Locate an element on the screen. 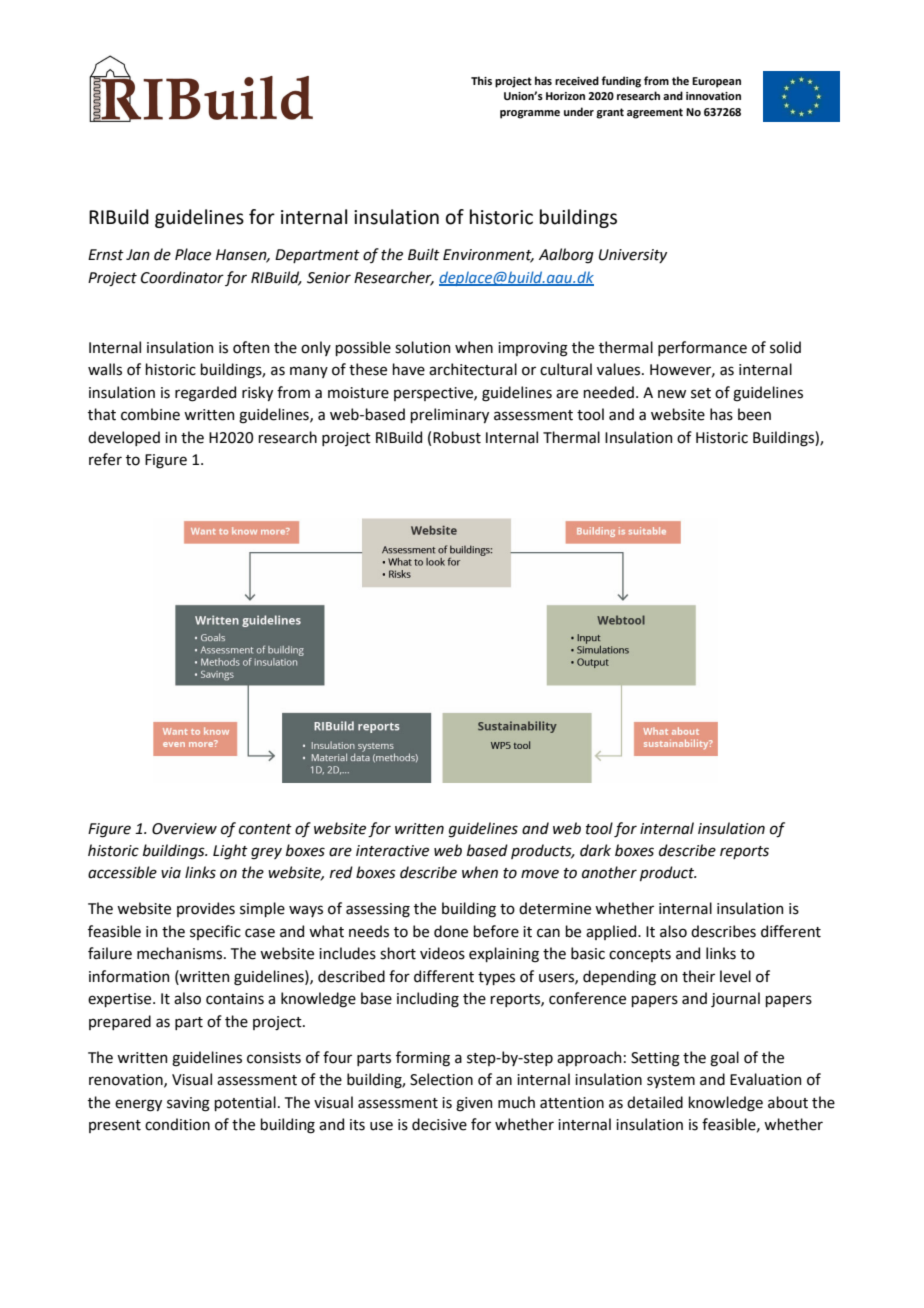 This screenshot has height=1308, width=924. saving is located at coordinates (188, 1104).
